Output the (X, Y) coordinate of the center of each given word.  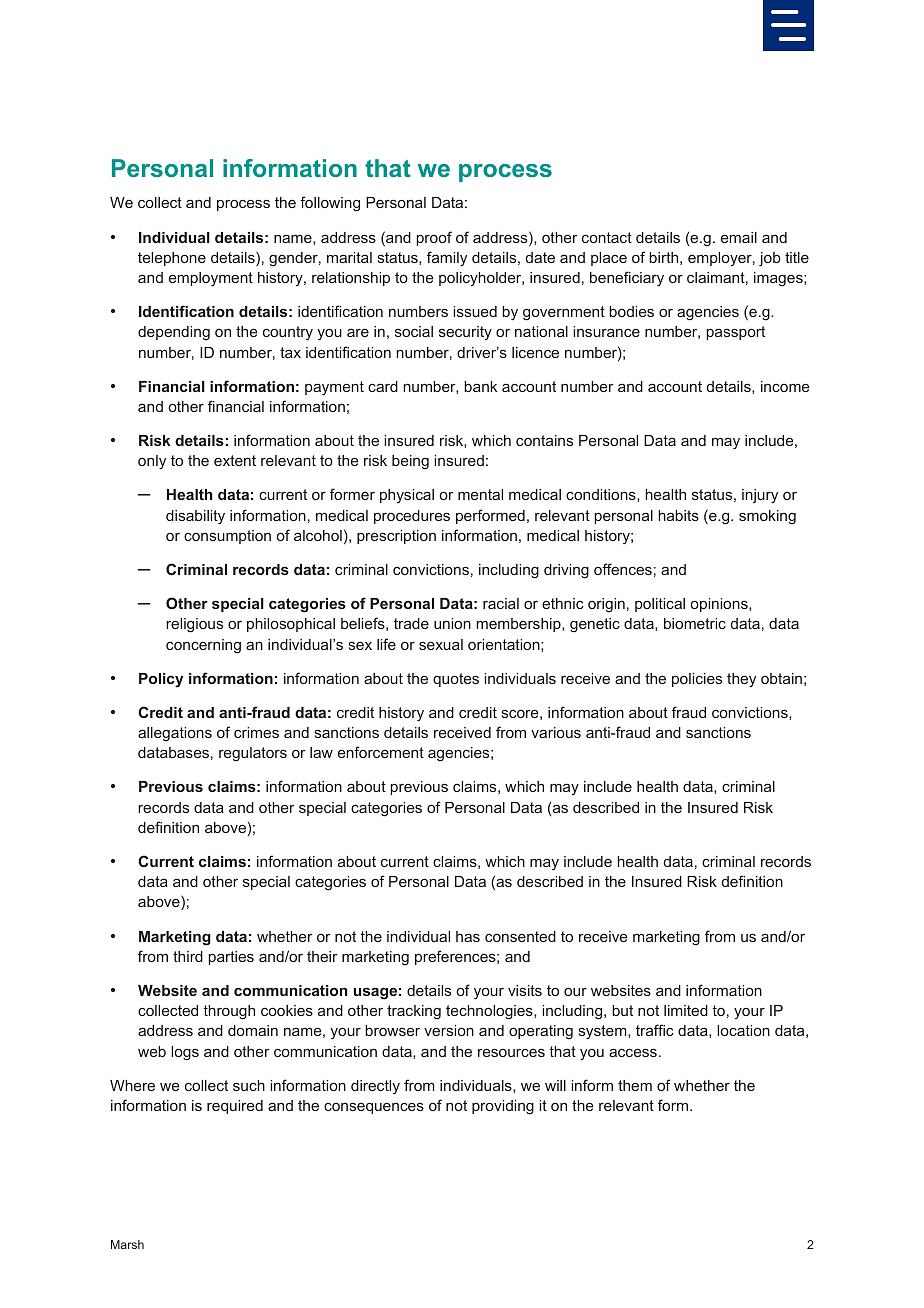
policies (697, 680)
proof (434, 238)
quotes (456, 680)
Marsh (127, 1244)
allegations (175, 734)
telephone (172, 259)
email (739, 237)
